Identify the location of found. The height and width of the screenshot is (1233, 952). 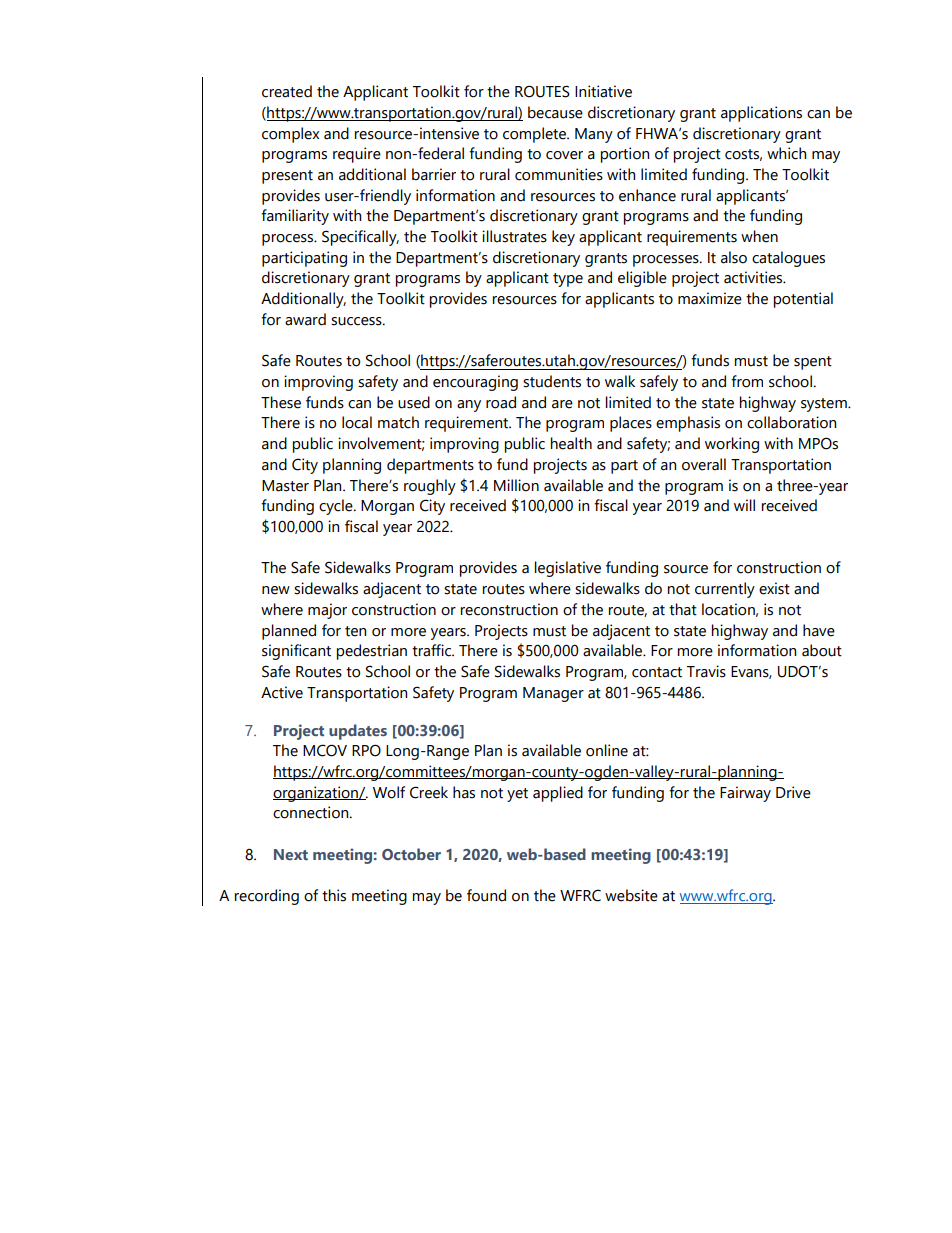
(486, 895).
